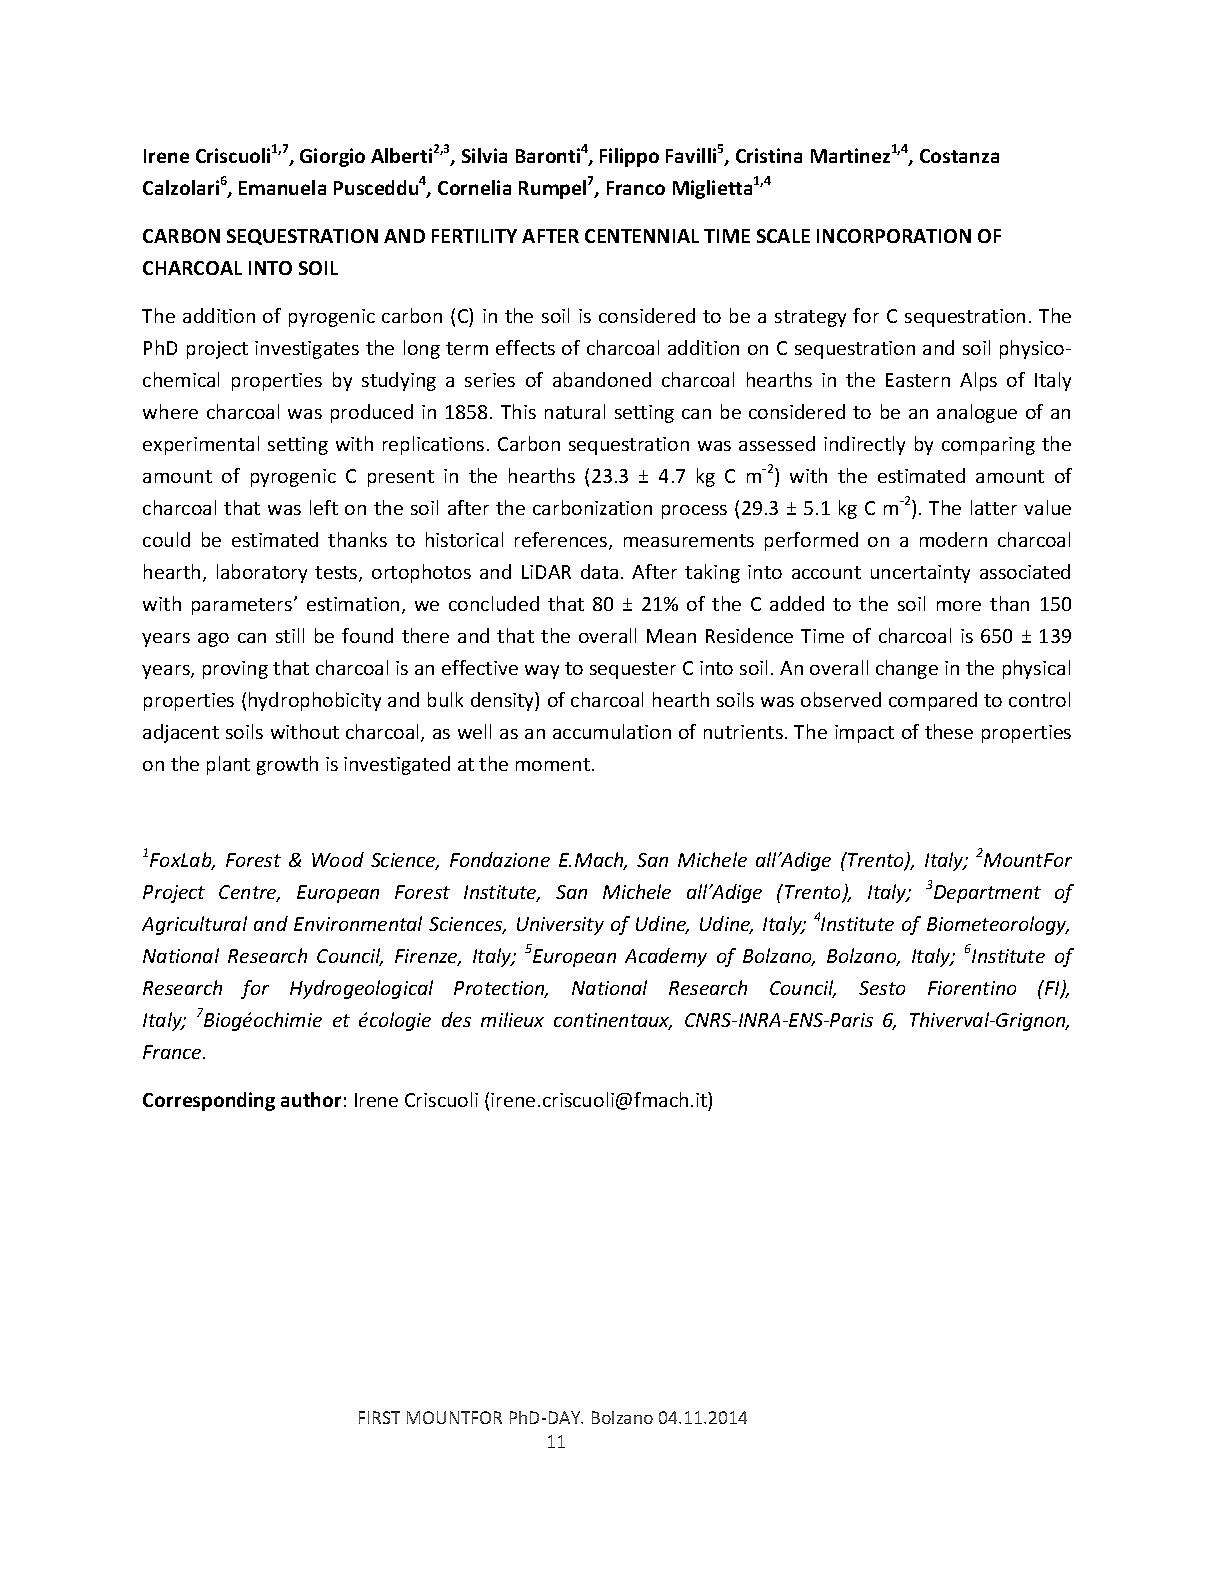 The height and width of the document is (1573, 1215). I want to click on laboratory, so click(262, 573).
